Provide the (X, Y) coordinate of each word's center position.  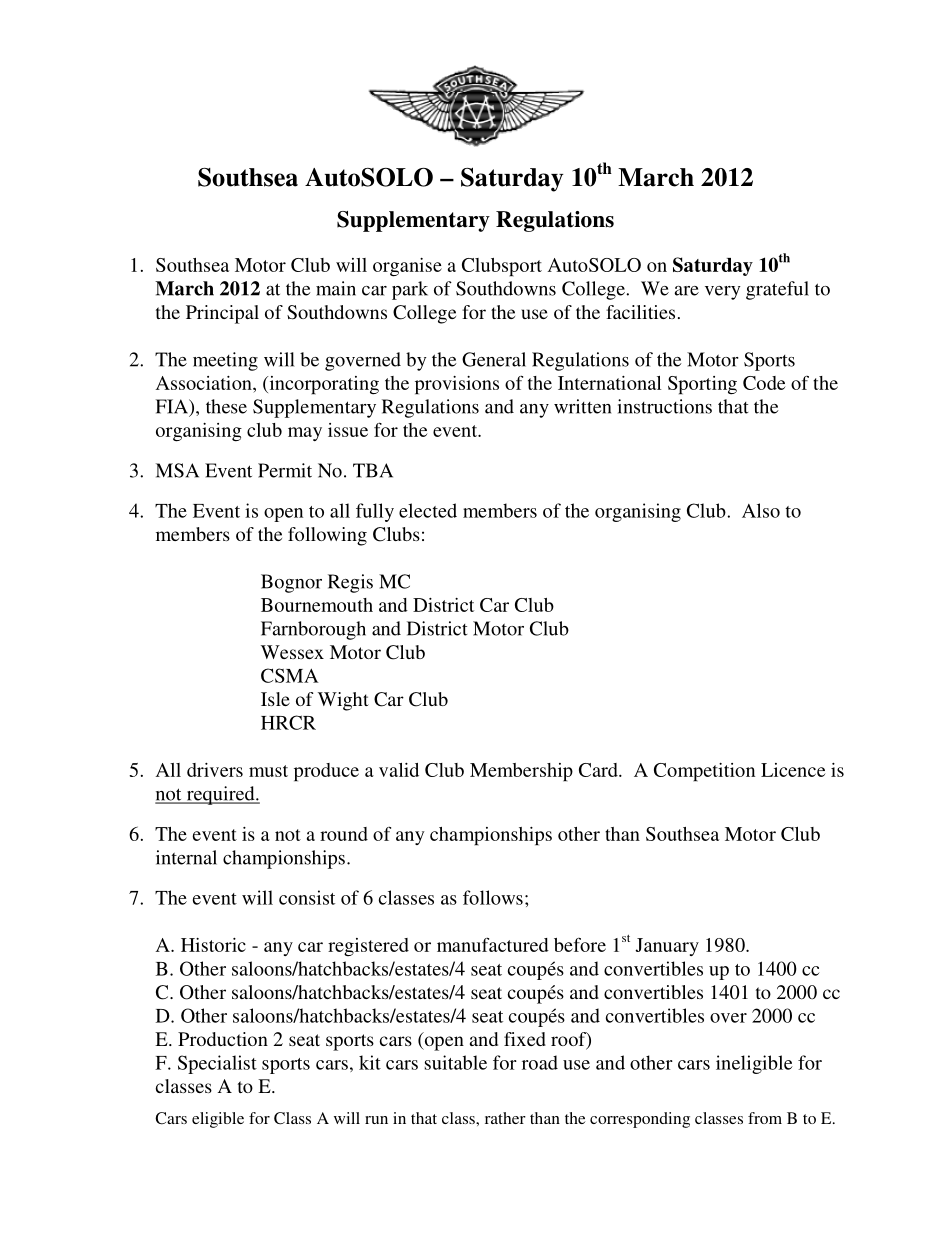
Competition (704, 772)
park (410, 290)
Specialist (217, 1064)
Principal (222, 314)
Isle (275, 699)
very (723, 293)
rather (505, 1118)
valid (399, 770)
